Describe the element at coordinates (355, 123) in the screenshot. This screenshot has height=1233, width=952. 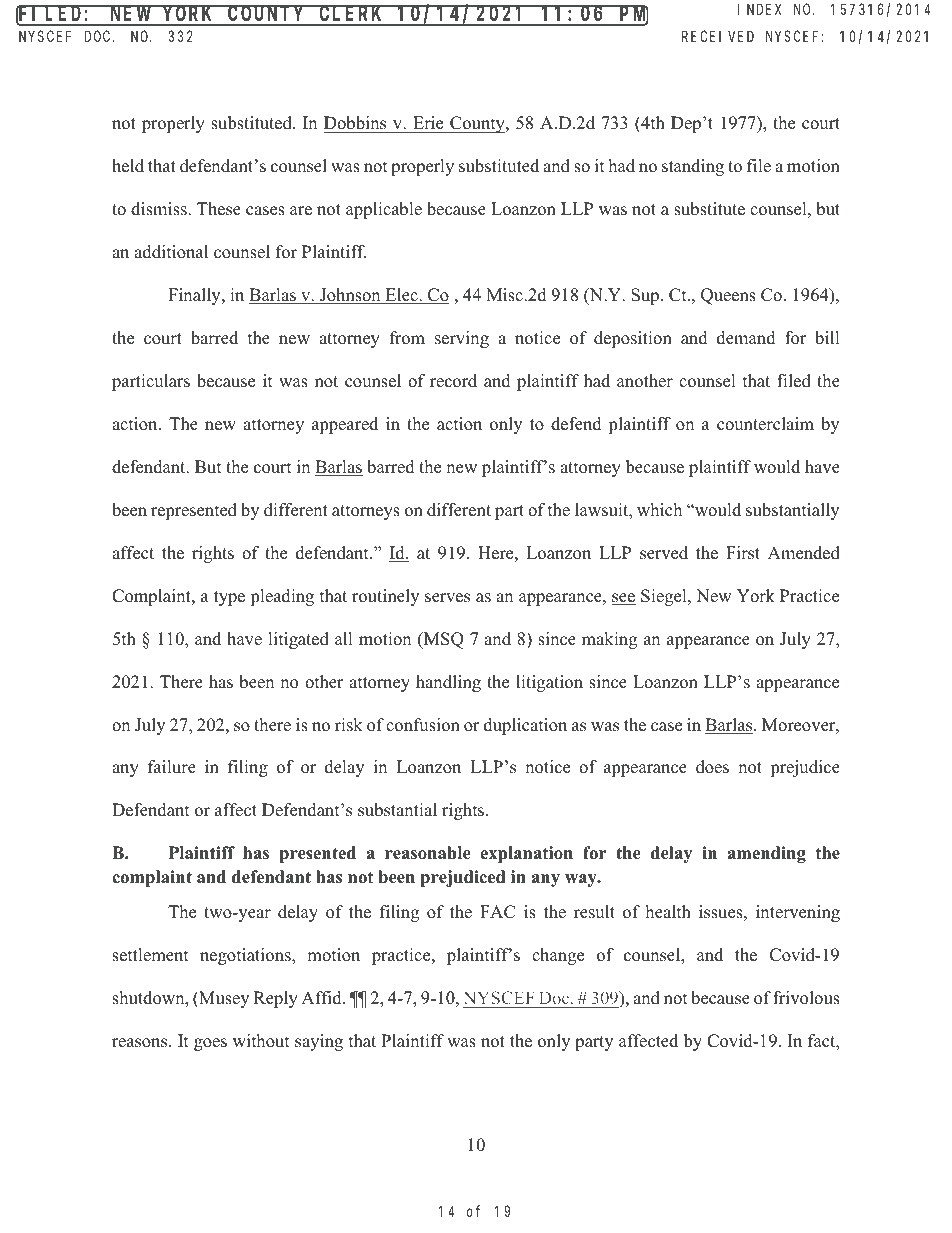
I see `Dobbins` at that location.
